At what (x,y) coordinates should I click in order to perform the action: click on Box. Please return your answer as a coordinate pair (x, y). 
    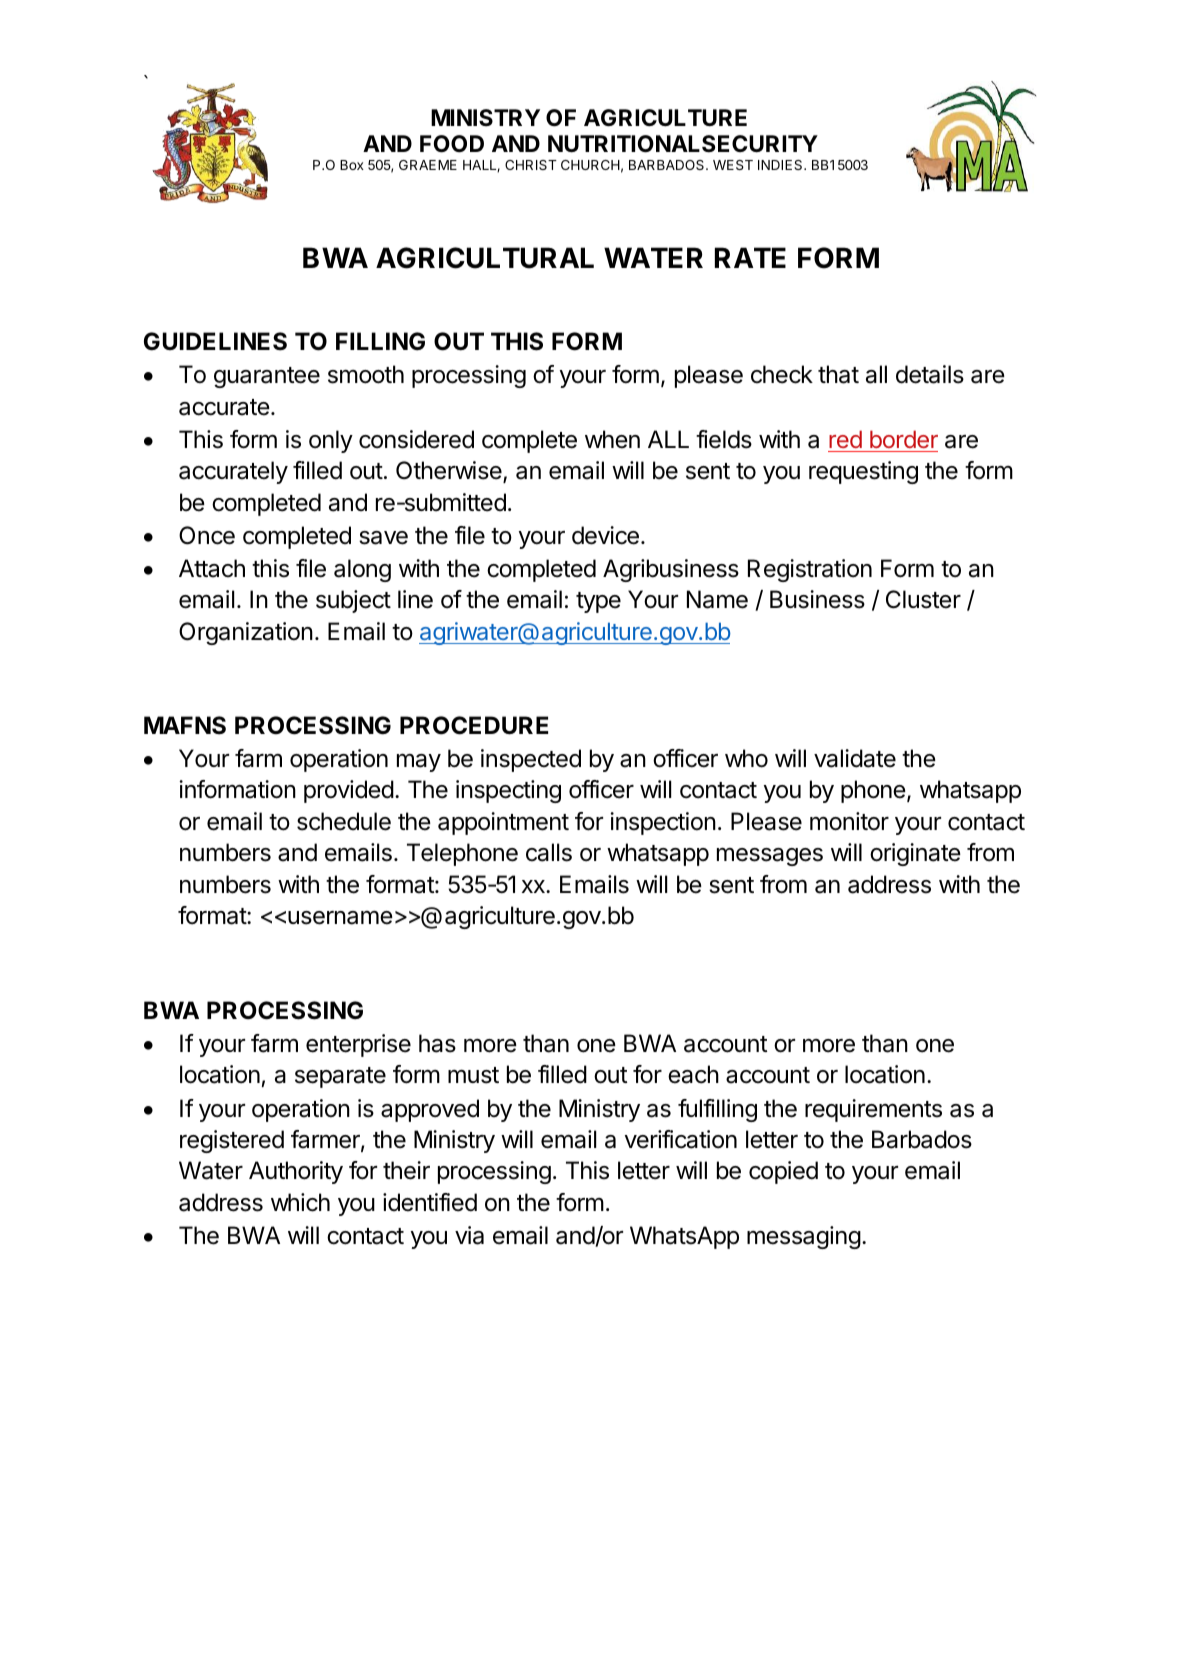
    Looking at the image, I should click on (352, 165).
